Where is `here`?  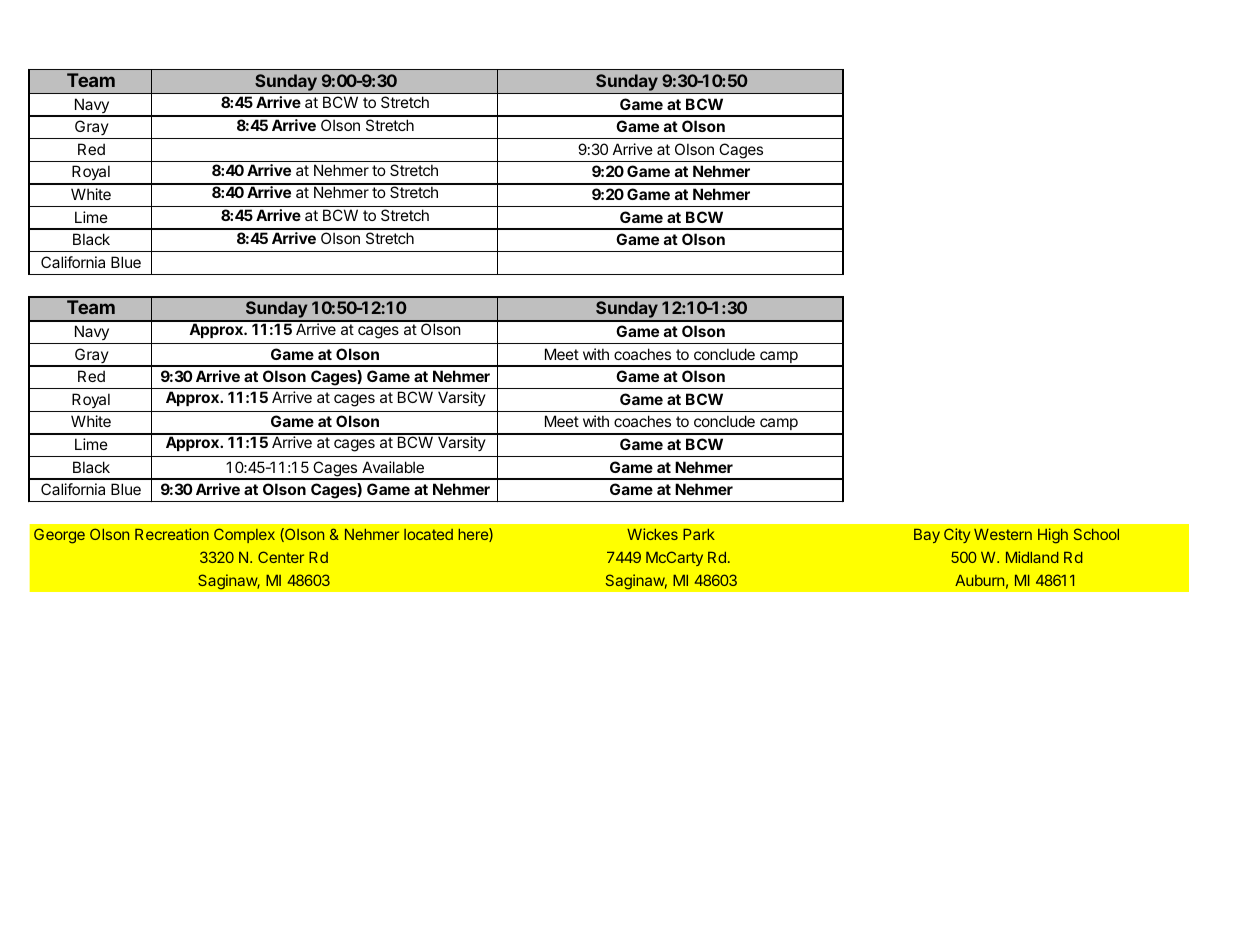 here is located at coordinates (474, 535).
